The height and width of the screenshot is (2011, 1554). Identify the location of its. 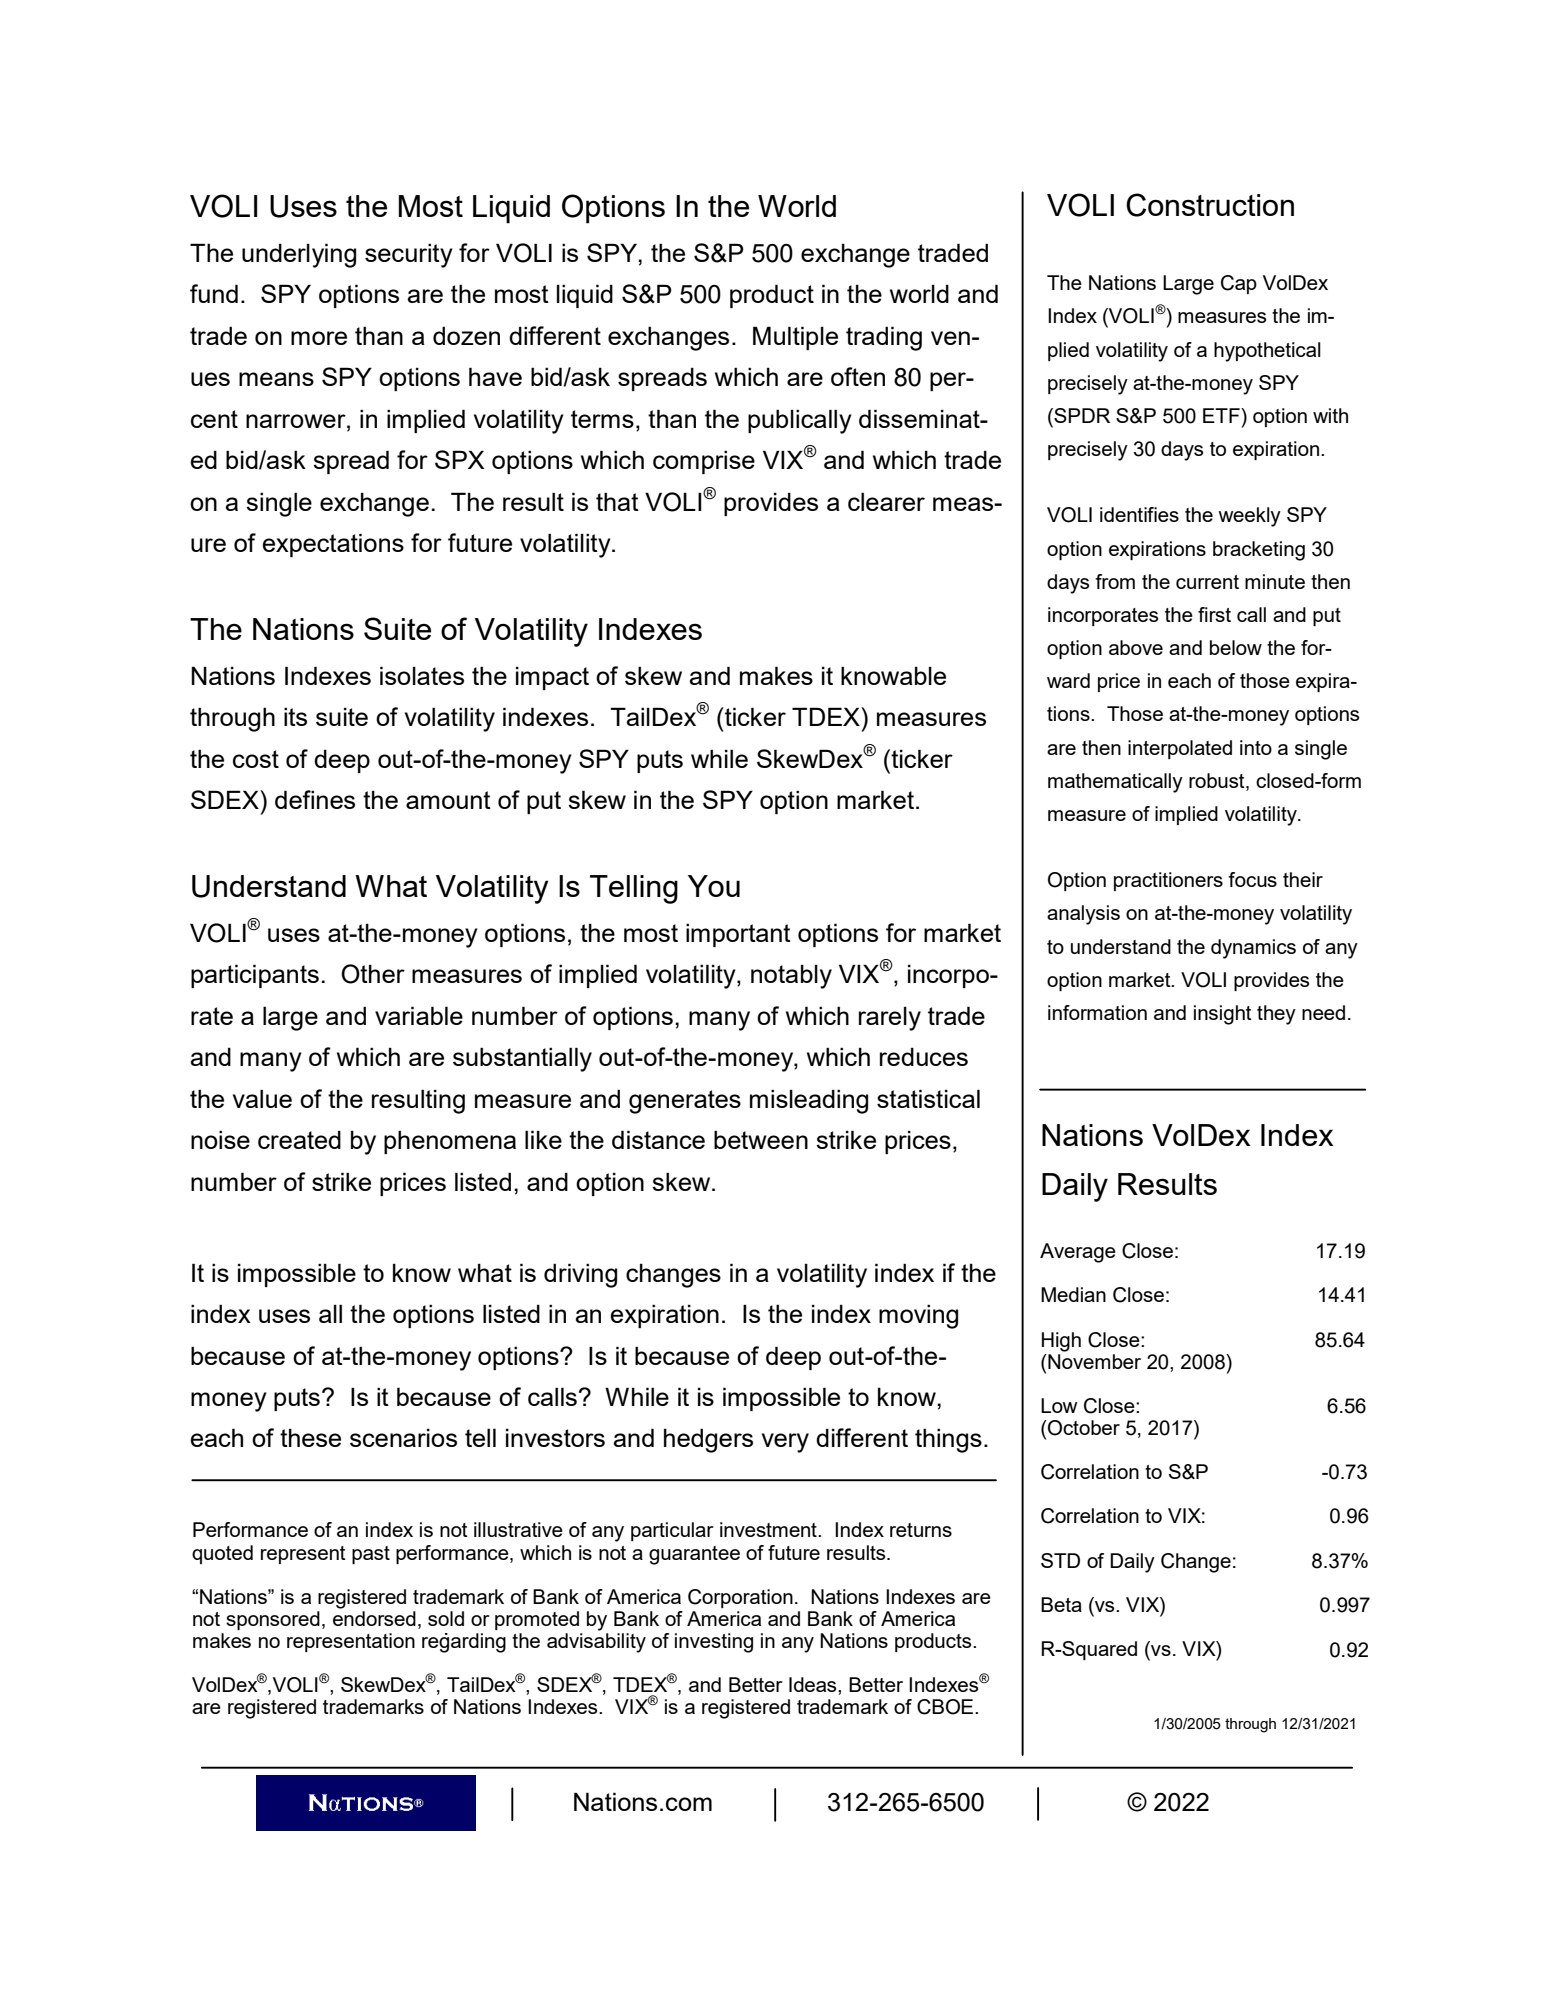
(295, 716).
